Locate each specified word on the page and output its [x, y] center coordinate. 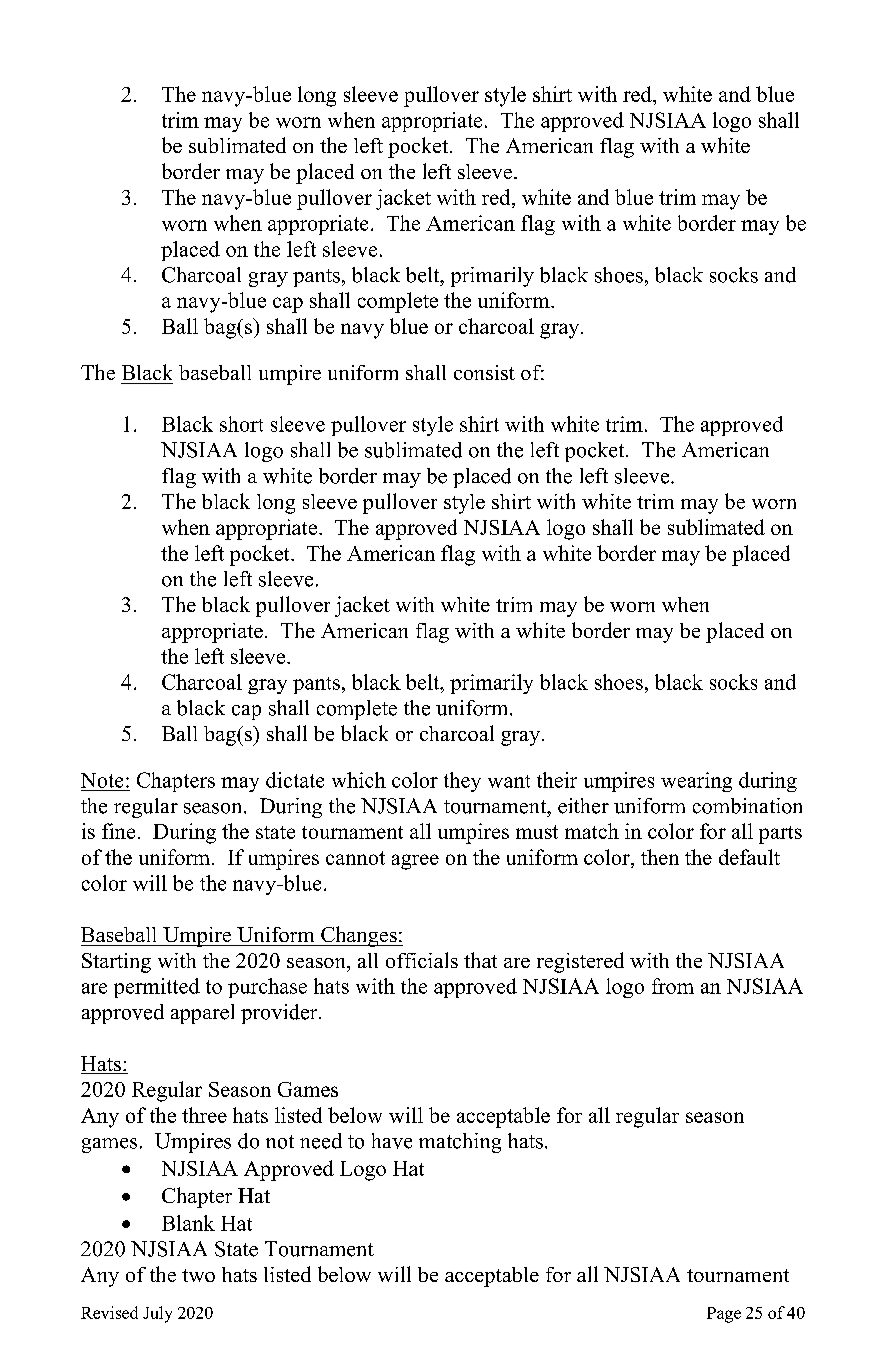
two [198, 1275]
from [673, 986]
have [392, 1141]
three [204, 1115]
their [557, 780]
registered [580, 962]
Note [102, 780]
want [509, 781]
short [241, 424]
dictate [295, 780]
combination [747, 806]
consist [484, 372]
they [462, 782]
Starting [116, 963]
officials [422, 960]
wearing [696, 782]
